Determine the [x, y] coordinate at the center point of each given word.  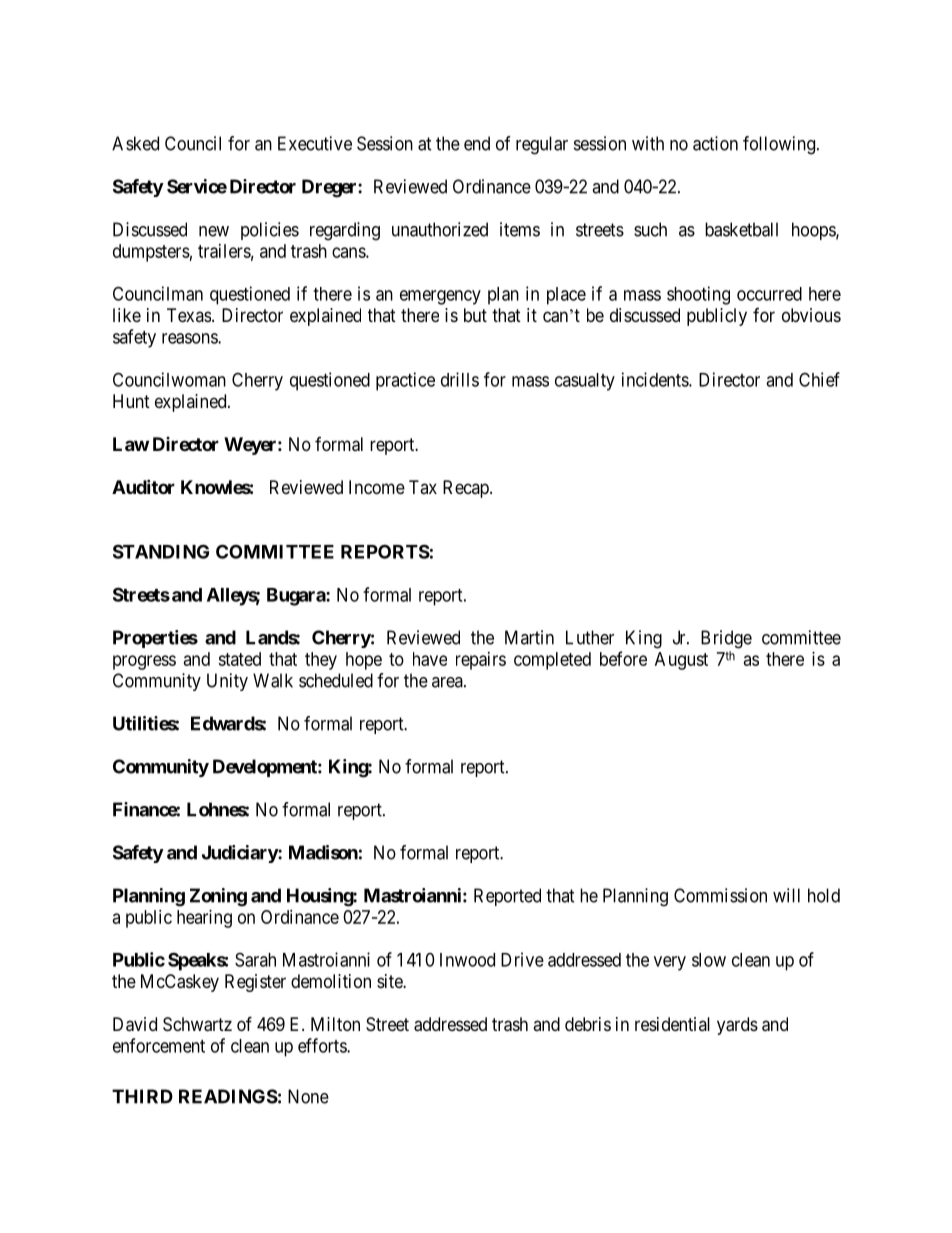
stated [239, 659]
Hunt [131, 401]
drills [460, 379]
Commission [720, 895]
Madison [323, 852]
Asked [135, 143]
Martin [529, 637]
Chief [819, 379]
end [477, 143]
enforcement [159, 1045]
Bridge [726, 639]
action [715, 143]
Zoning [218, 897]
